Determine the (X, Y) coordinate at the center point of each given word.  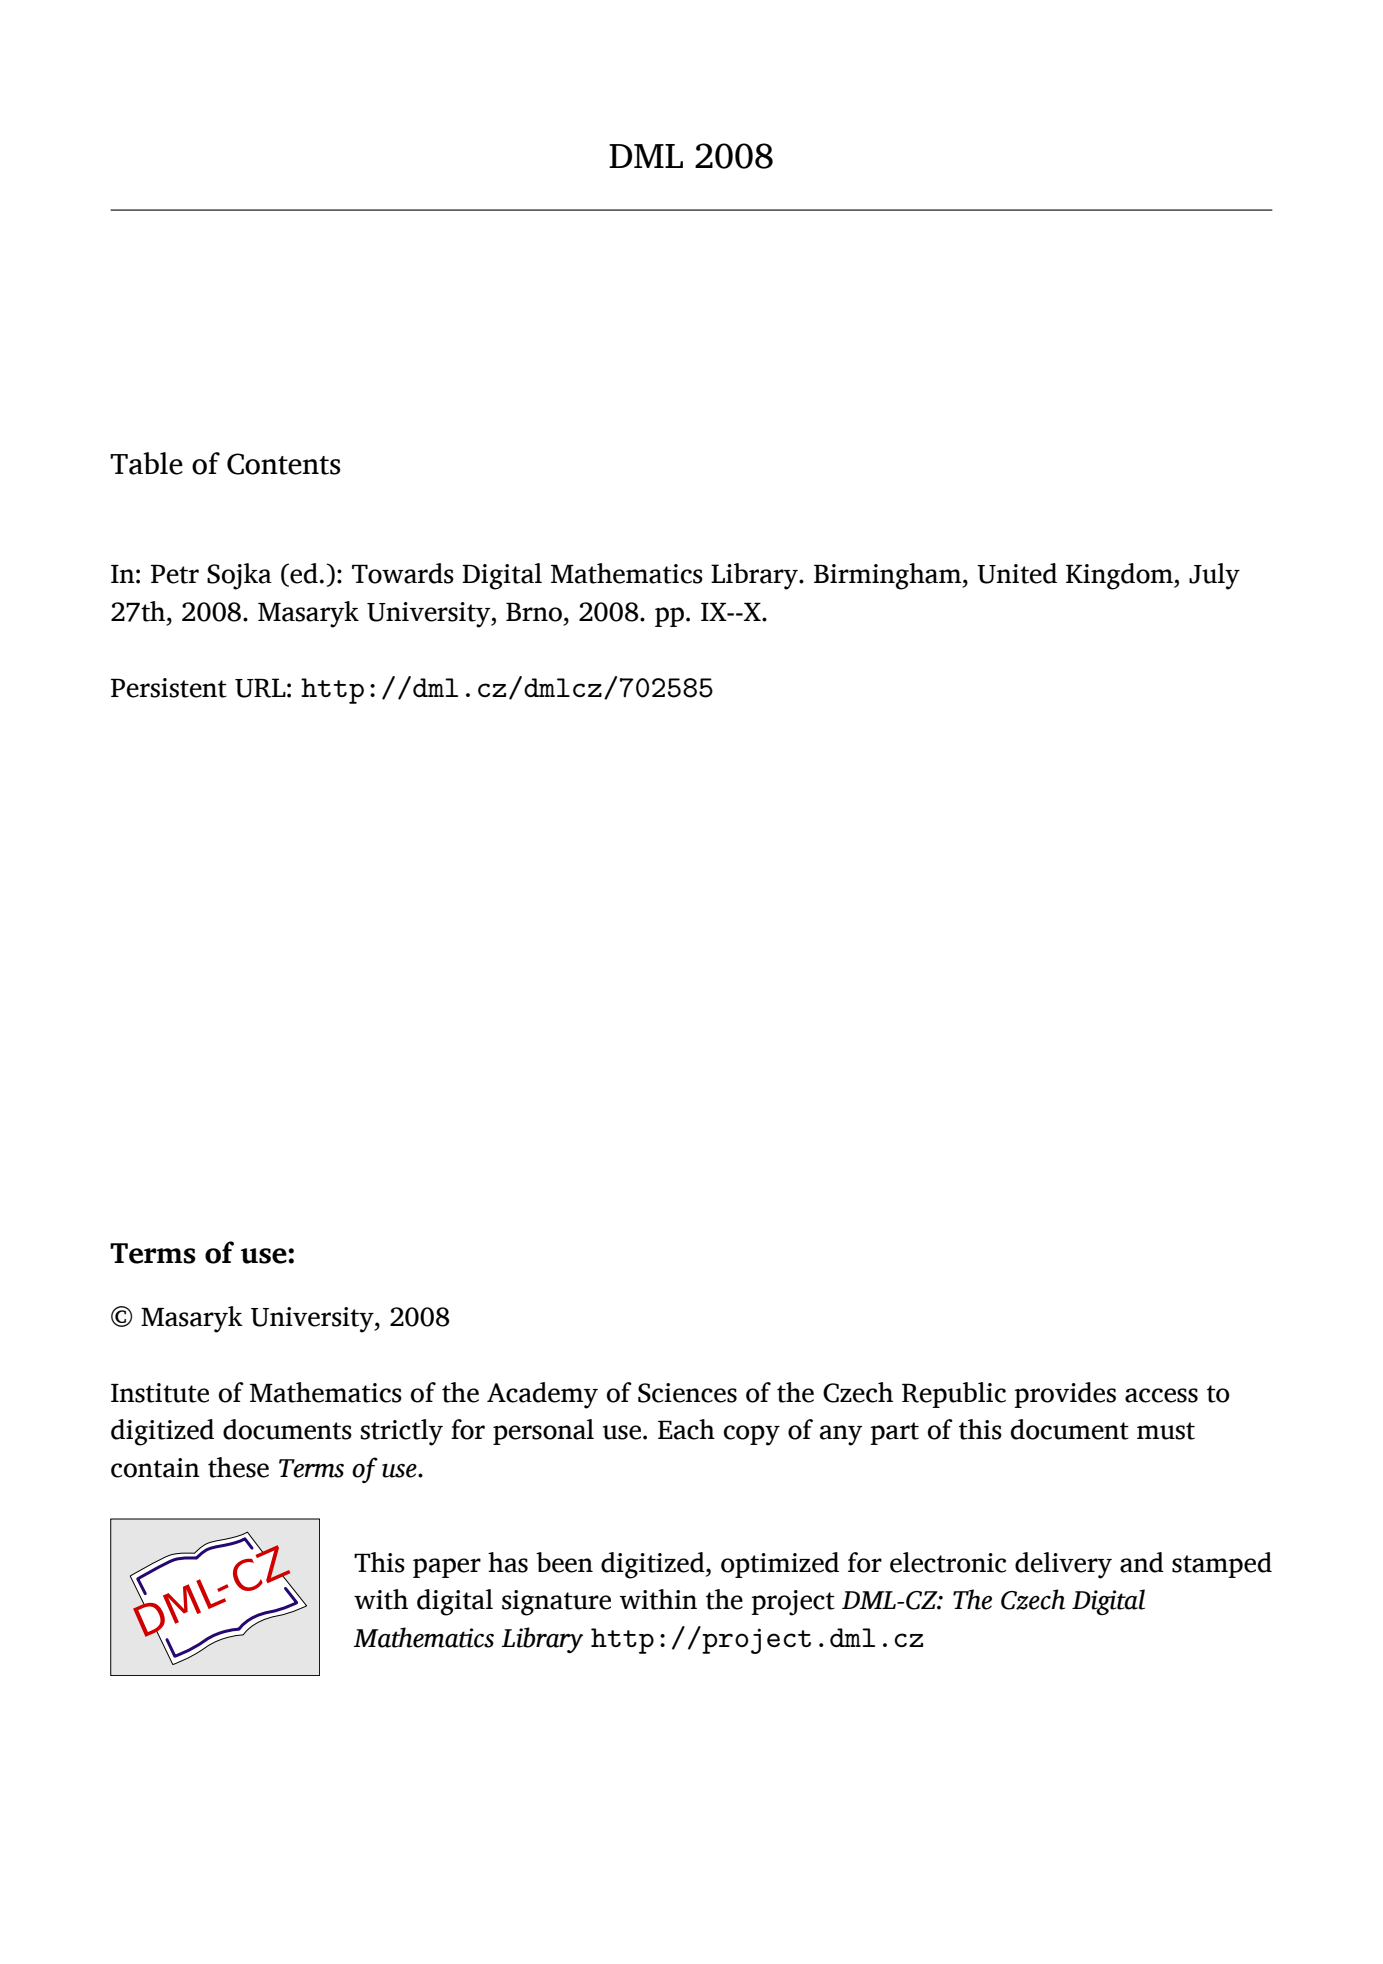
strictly (401, 1432)
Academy (542, 1395)
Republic (954, 1395)
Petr (175, 574)
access (1161, 1395)
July (1214, 576)
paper (447, 1568)
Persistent (169, 688)
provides (1065, 1395)
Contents (284, 464)
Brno (534, 612)
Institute (160, 1393)
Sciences (687, 1393)
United (1017, 573)
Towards (403, 573)
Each (686, 1429)
